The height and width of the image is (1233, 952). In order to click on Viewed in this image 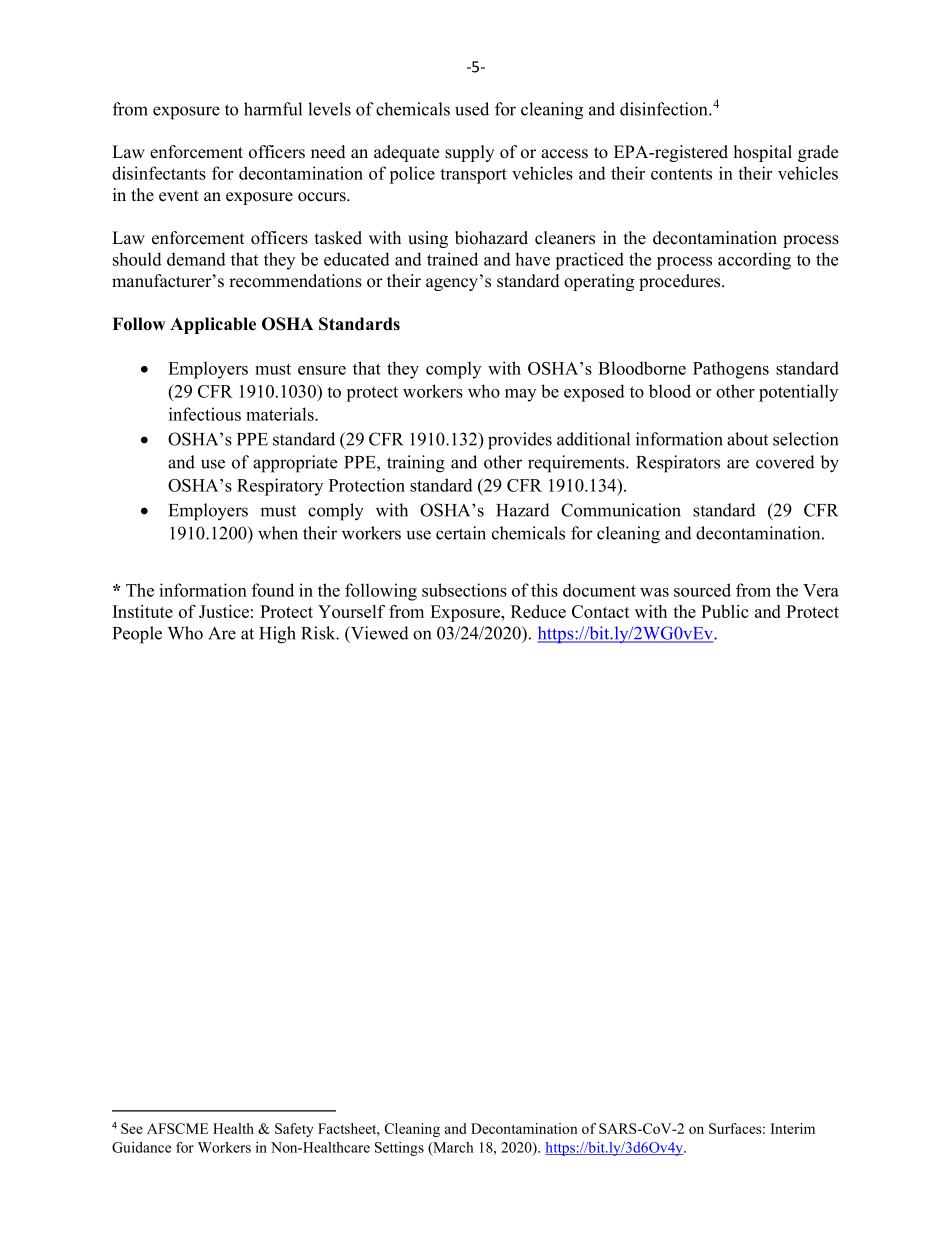, I will do `click(379, 633)`.
